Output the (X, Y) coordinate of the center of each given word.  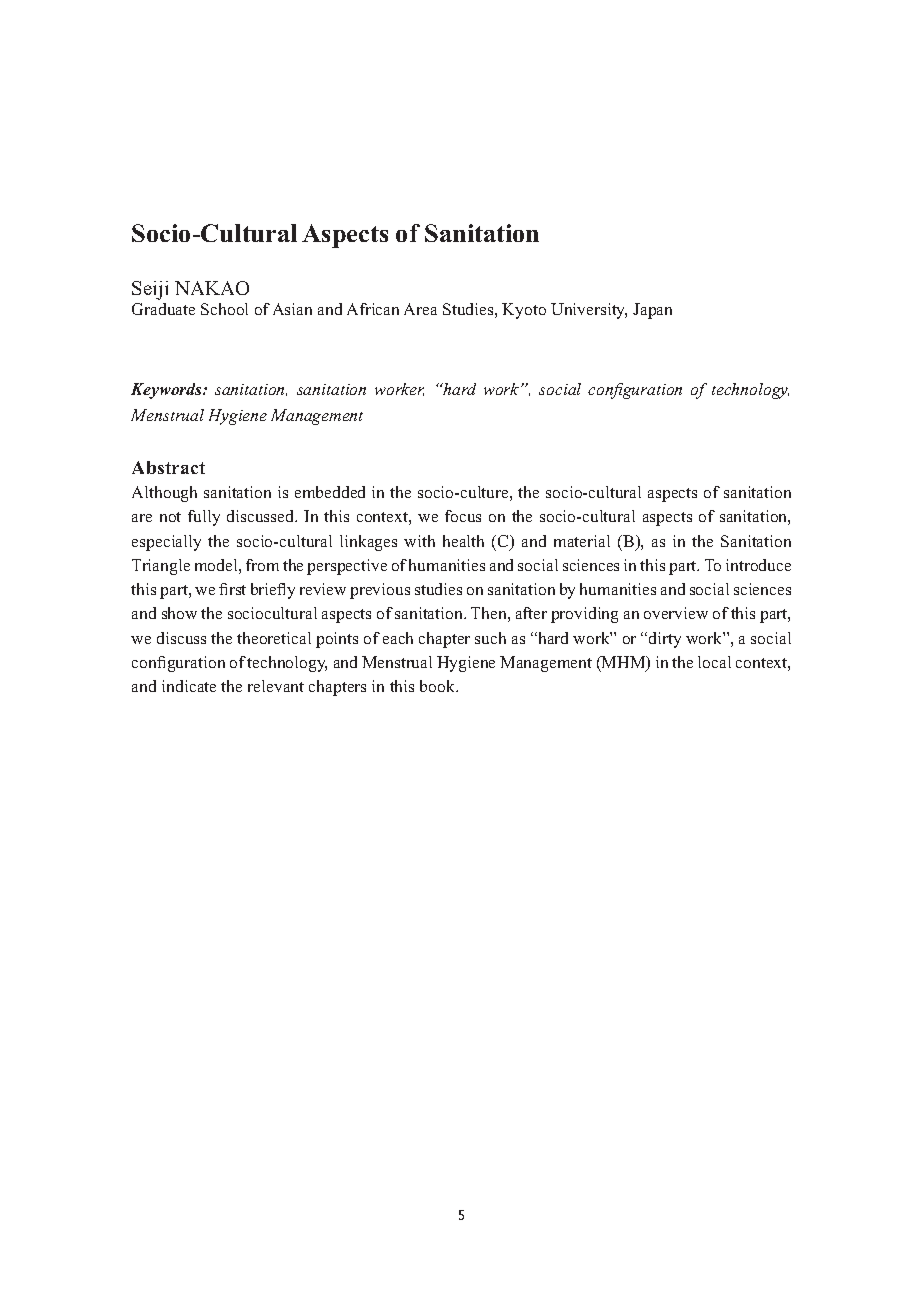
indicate (189, 686)
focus (463, 516)
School (224, 309)
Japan (652, 311)
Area (420, 309)
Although (164, 494)
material (582, 541)
